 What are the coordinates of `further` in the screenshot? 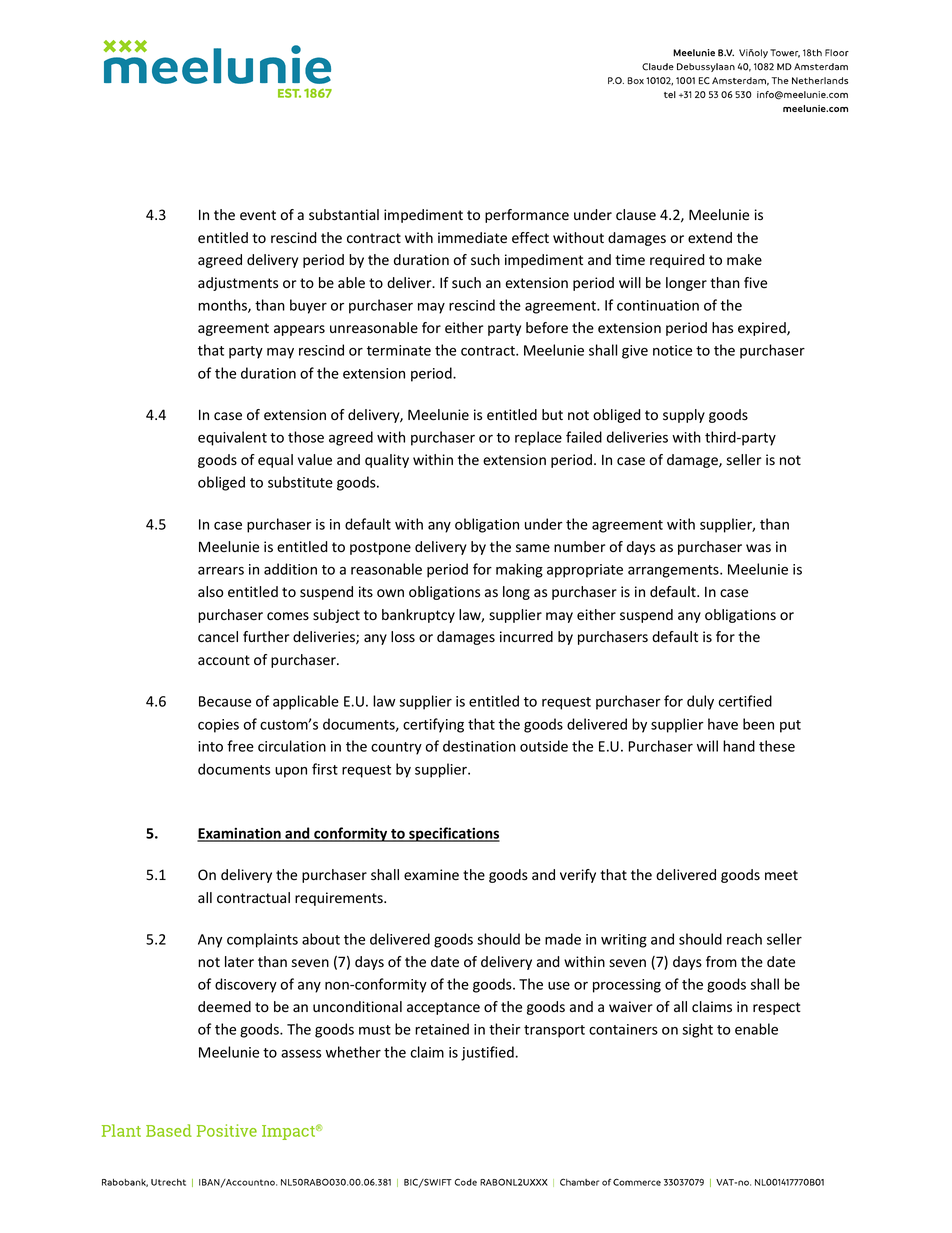 It's located at (266, 636).
